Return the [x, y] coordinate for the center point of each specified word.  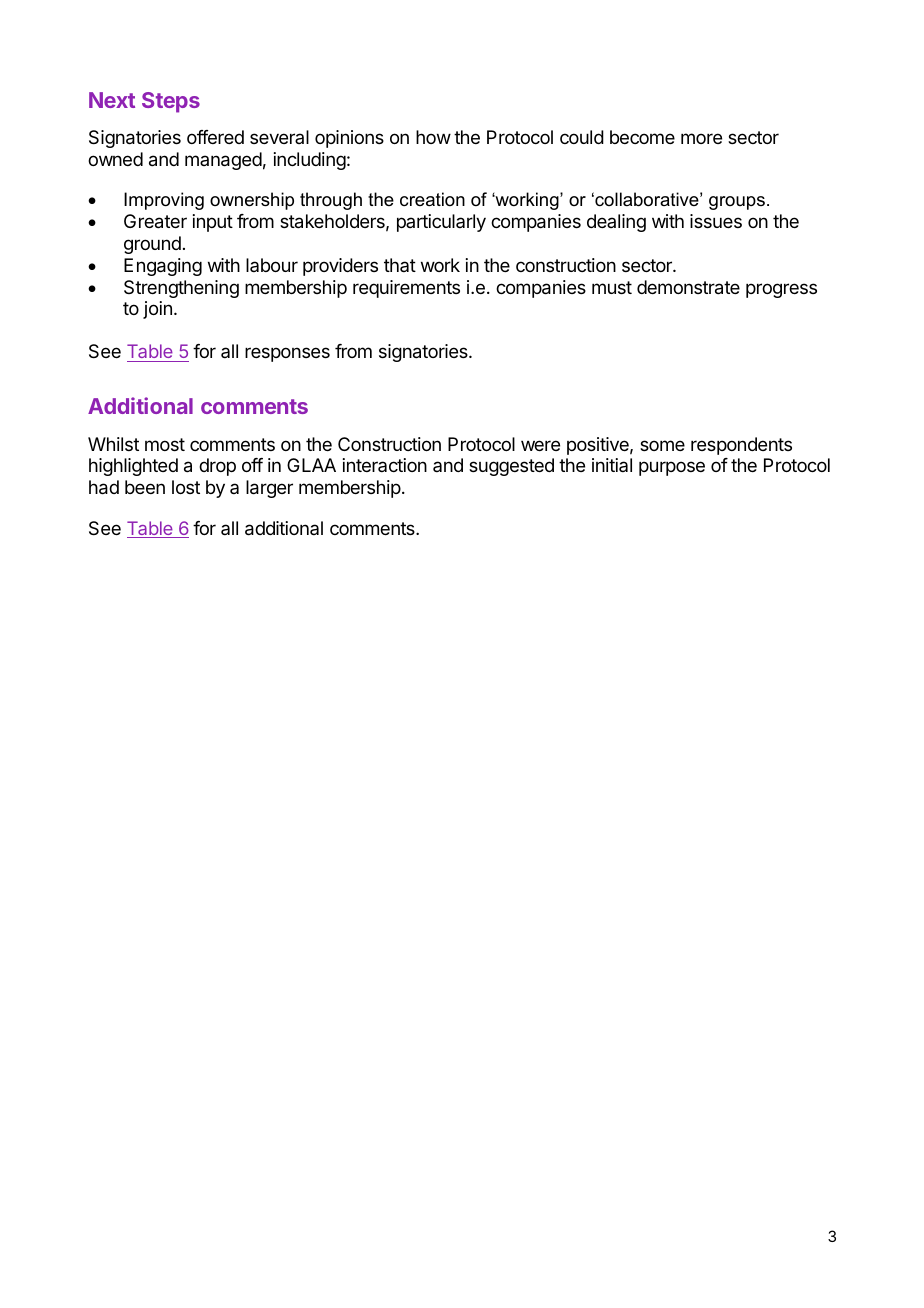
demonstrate [688, 287]
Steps [171, 102]
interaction [385, 465]
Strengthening [181, 289]
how [433, 137]
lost [186, 487]
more [701, 138]
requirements [406, 289]
